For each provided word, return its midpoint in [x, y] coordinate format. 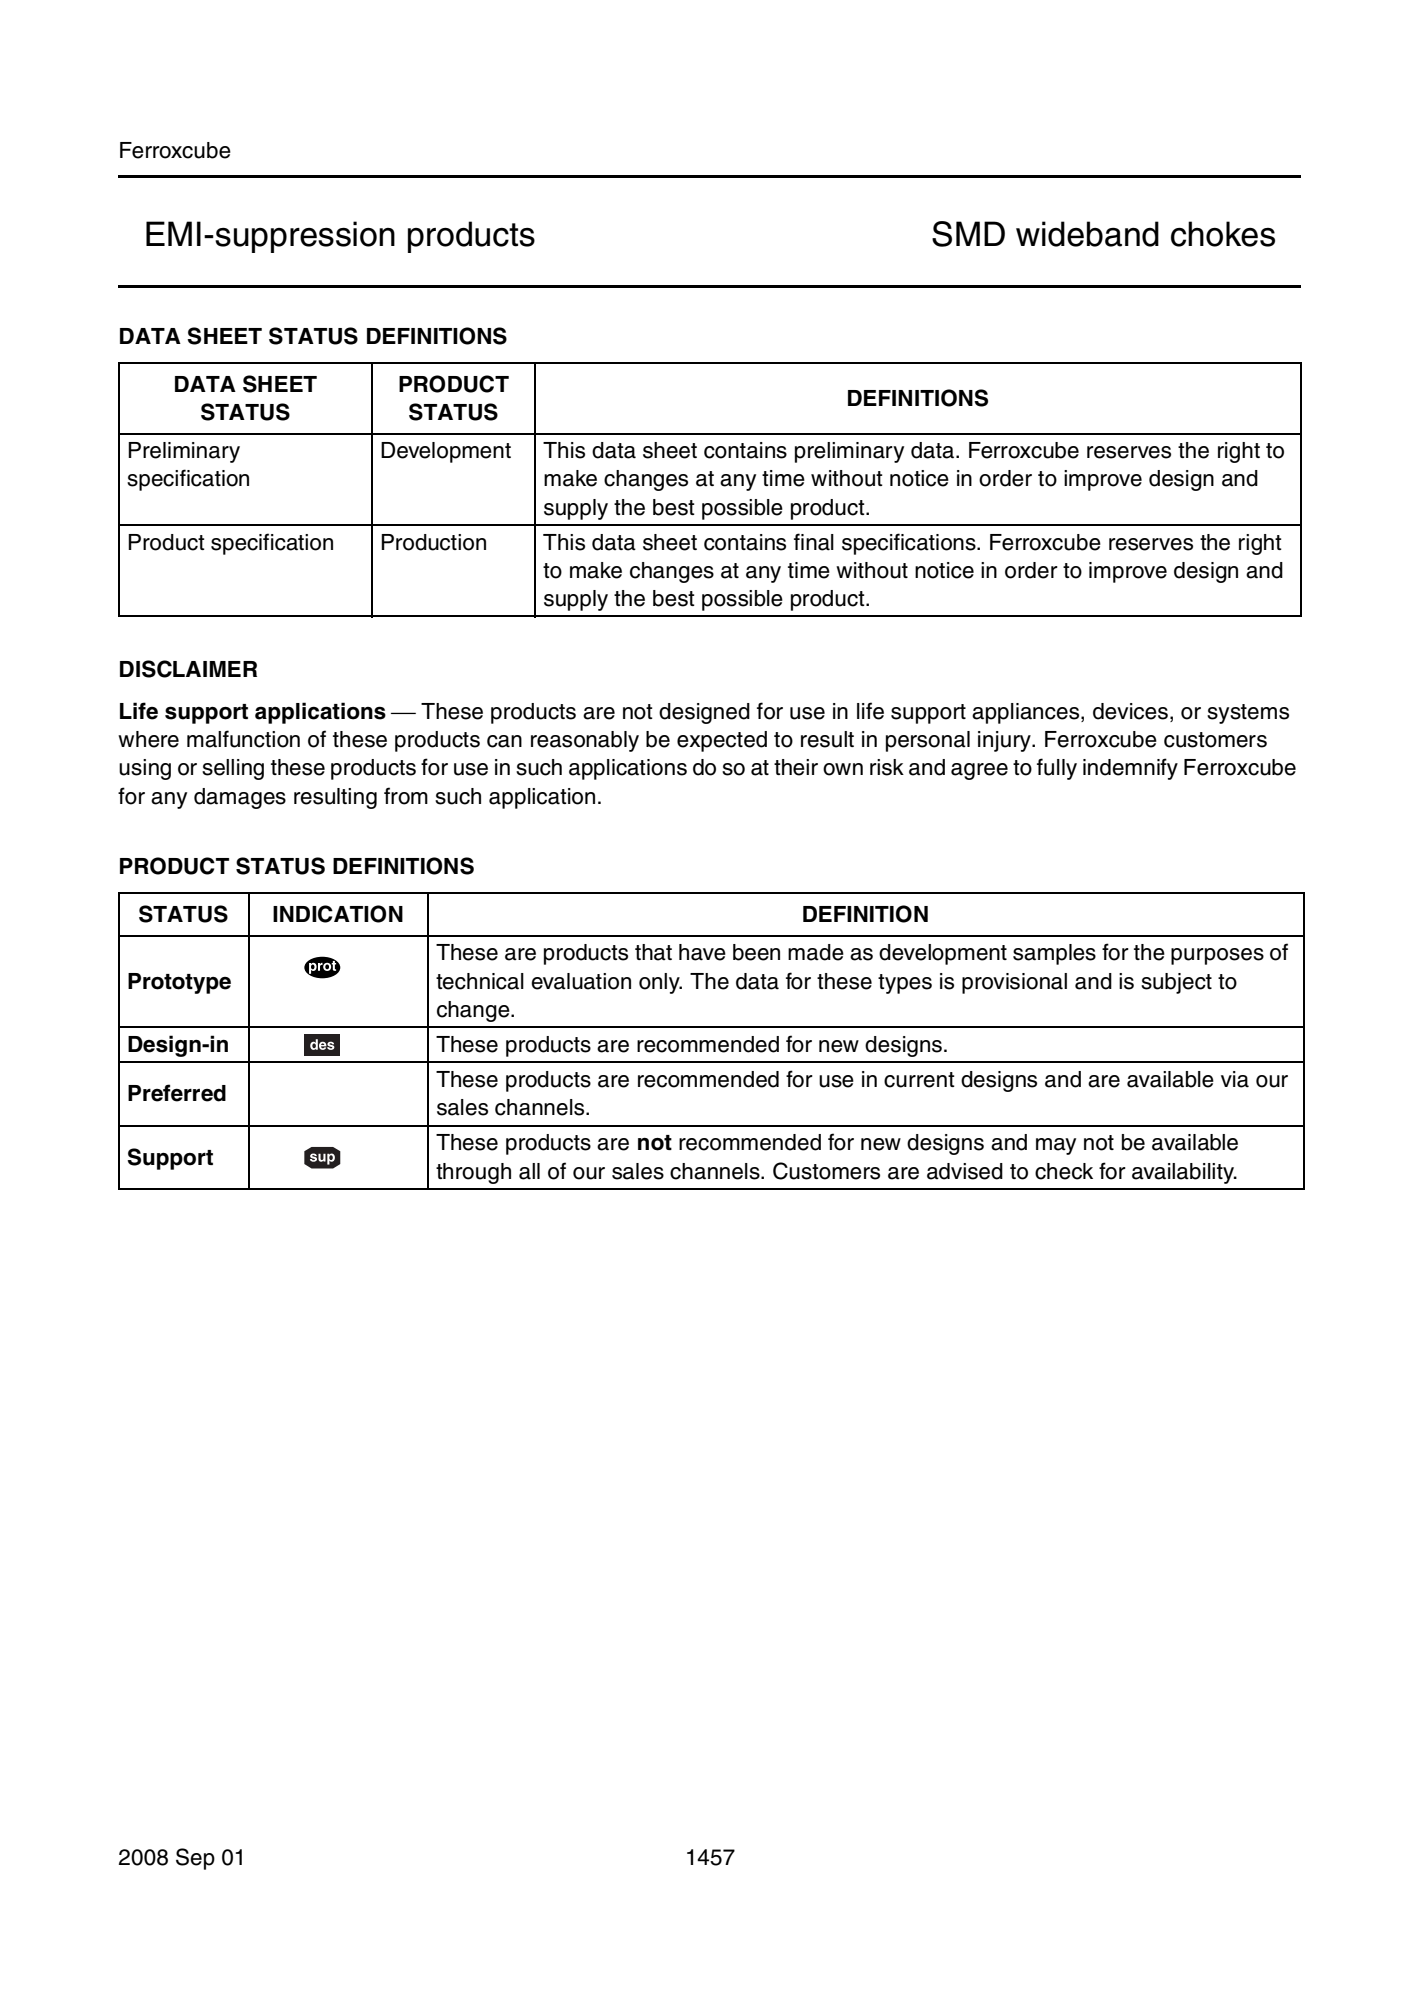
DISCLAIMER [188, 669]
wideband [1087, 234]
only [660, 983]
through [473, 1173]
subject [1176, 983]
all [529, 1171]
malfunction [243, 739]
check [1064, 1171]
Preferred [177, 1093]
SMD [968, 234]
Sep [195, 1859]
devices [1130, 711]
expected [722, 741]
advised [965, 1171]
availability [1184, 1173]
